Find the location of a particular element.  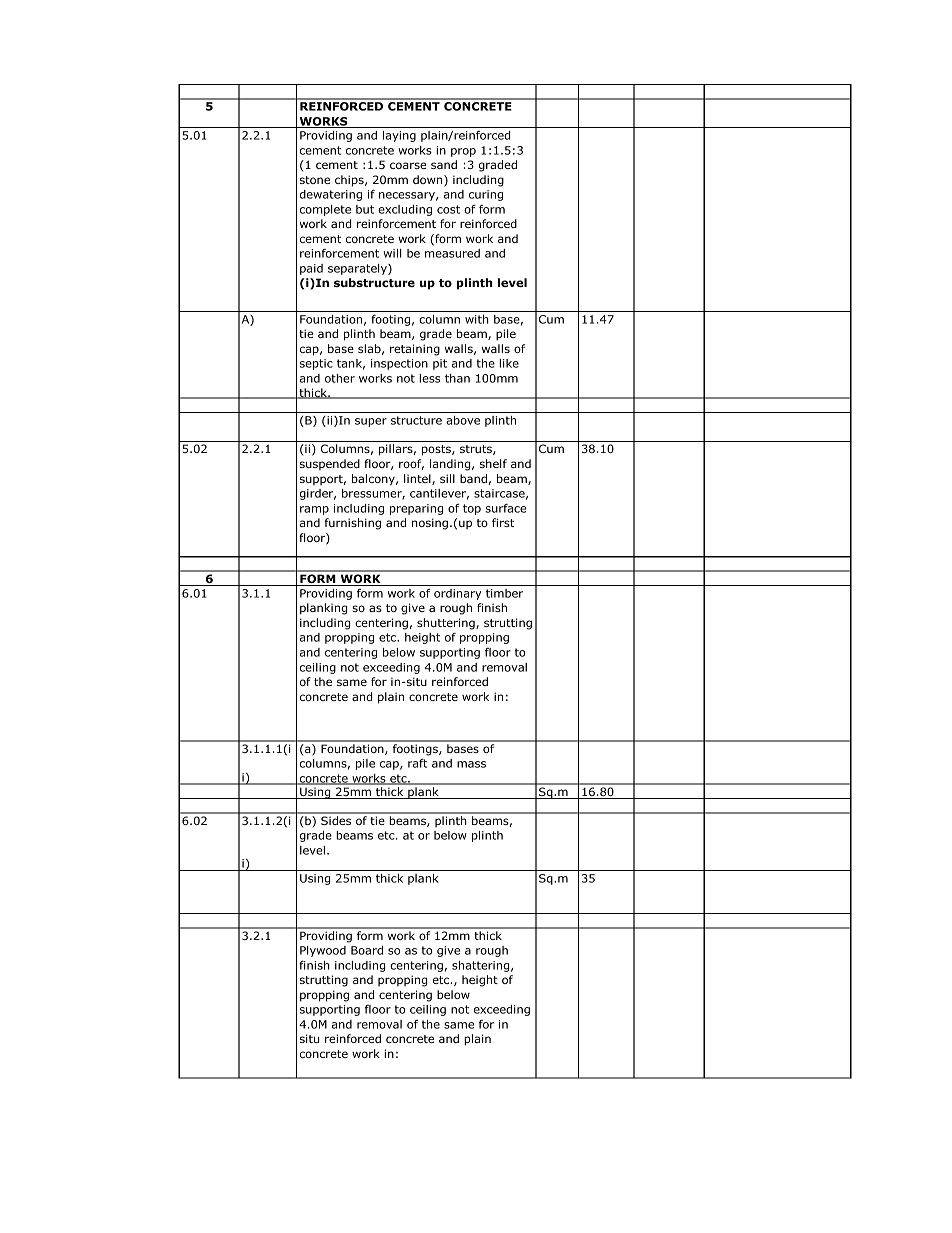

curing is located at coordinates (486, 195).
